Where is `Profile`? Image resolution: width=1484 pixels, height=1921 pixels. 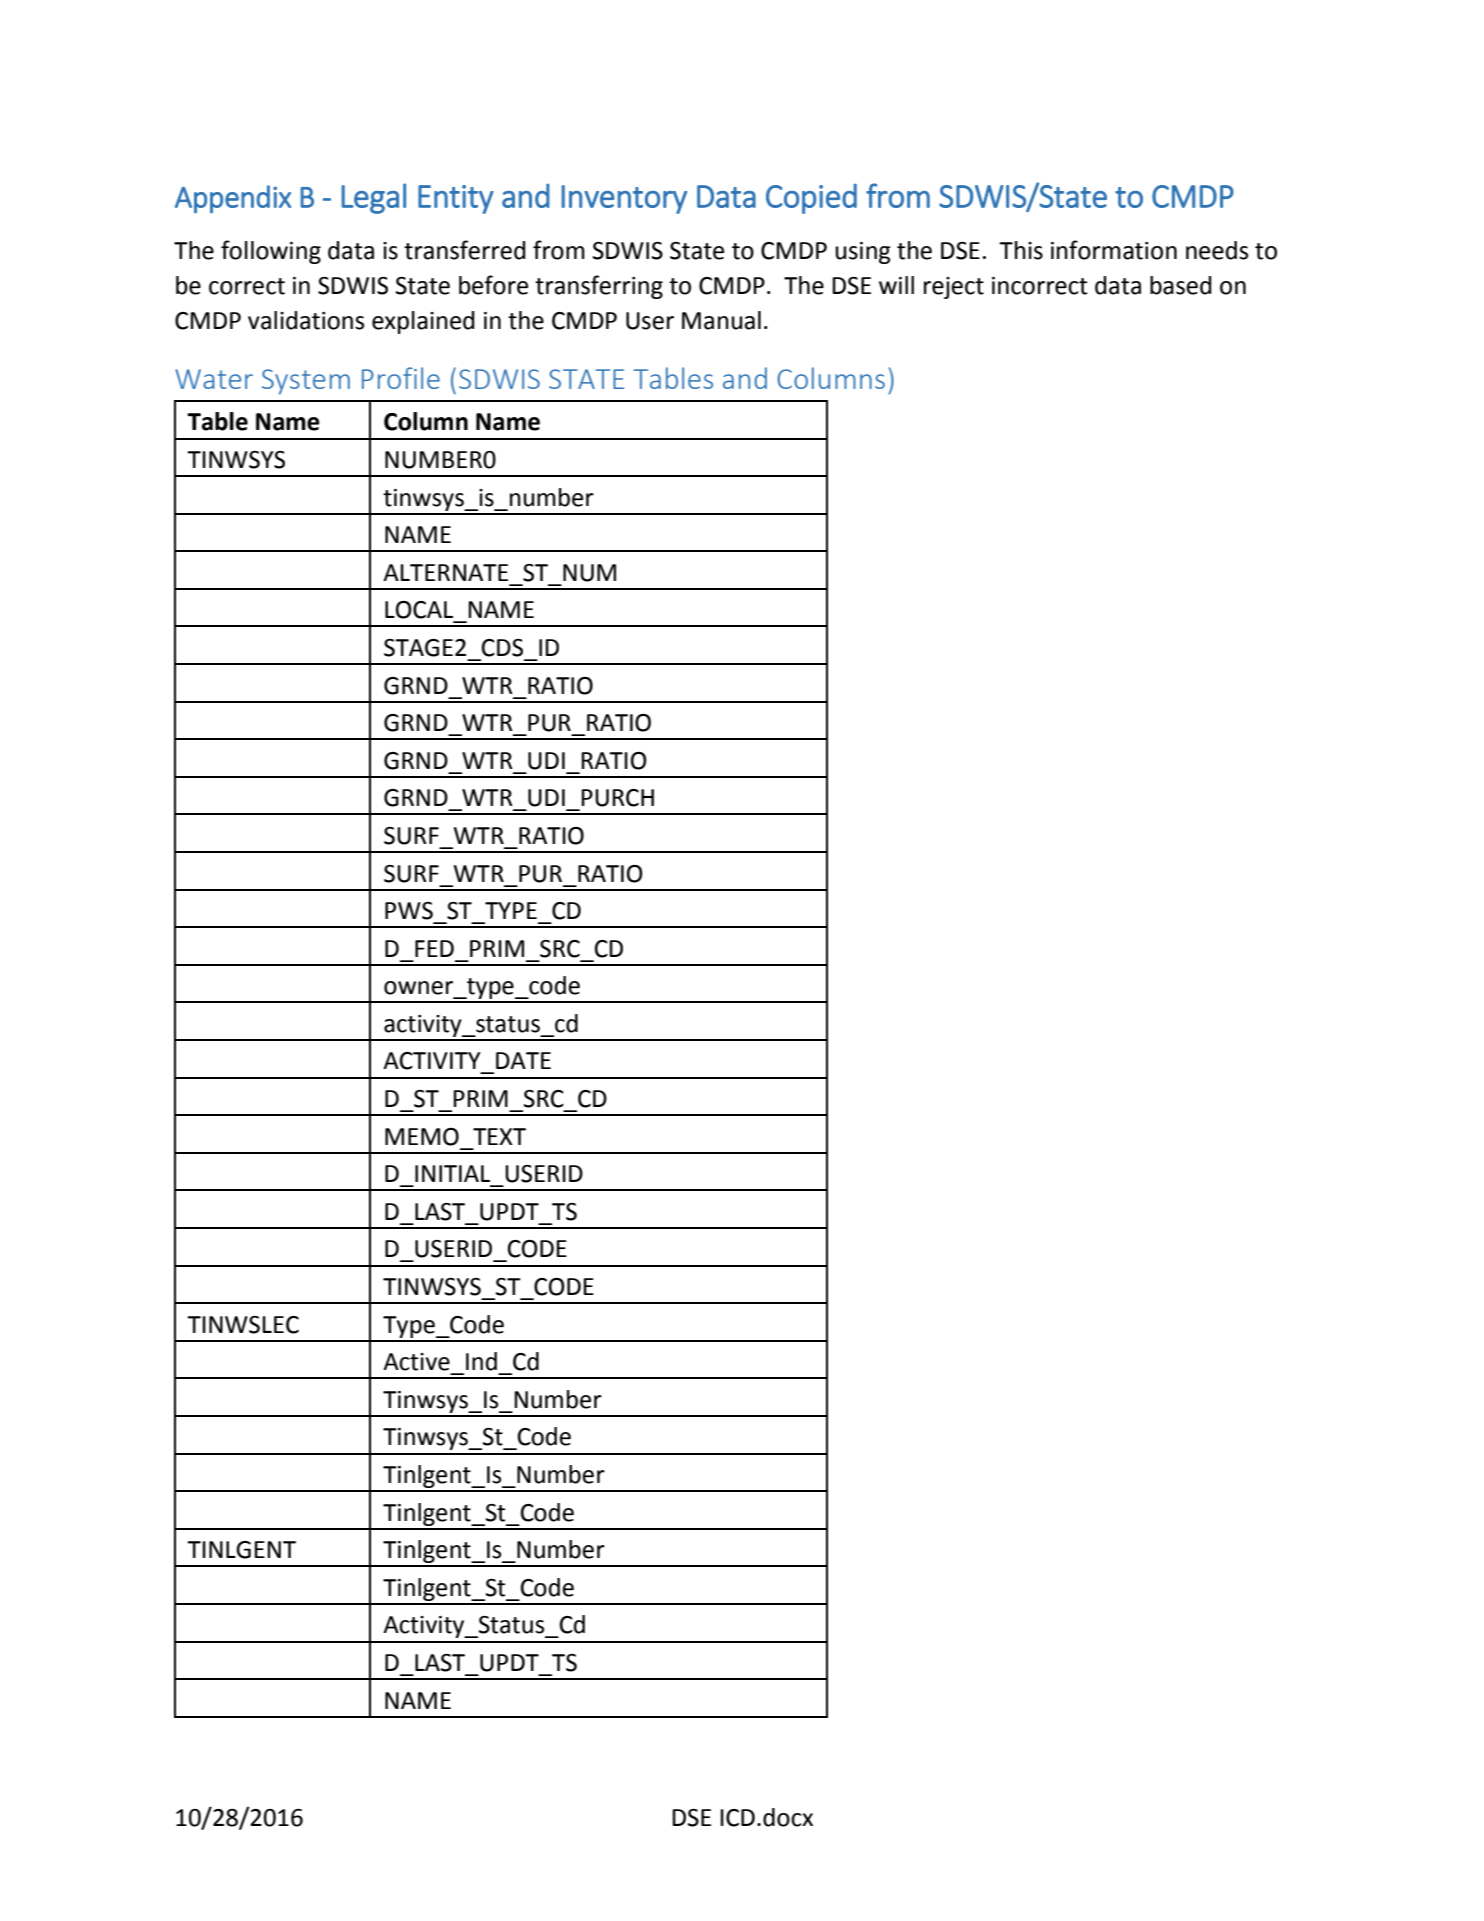 Profile is located at coordinates (401, 378).
